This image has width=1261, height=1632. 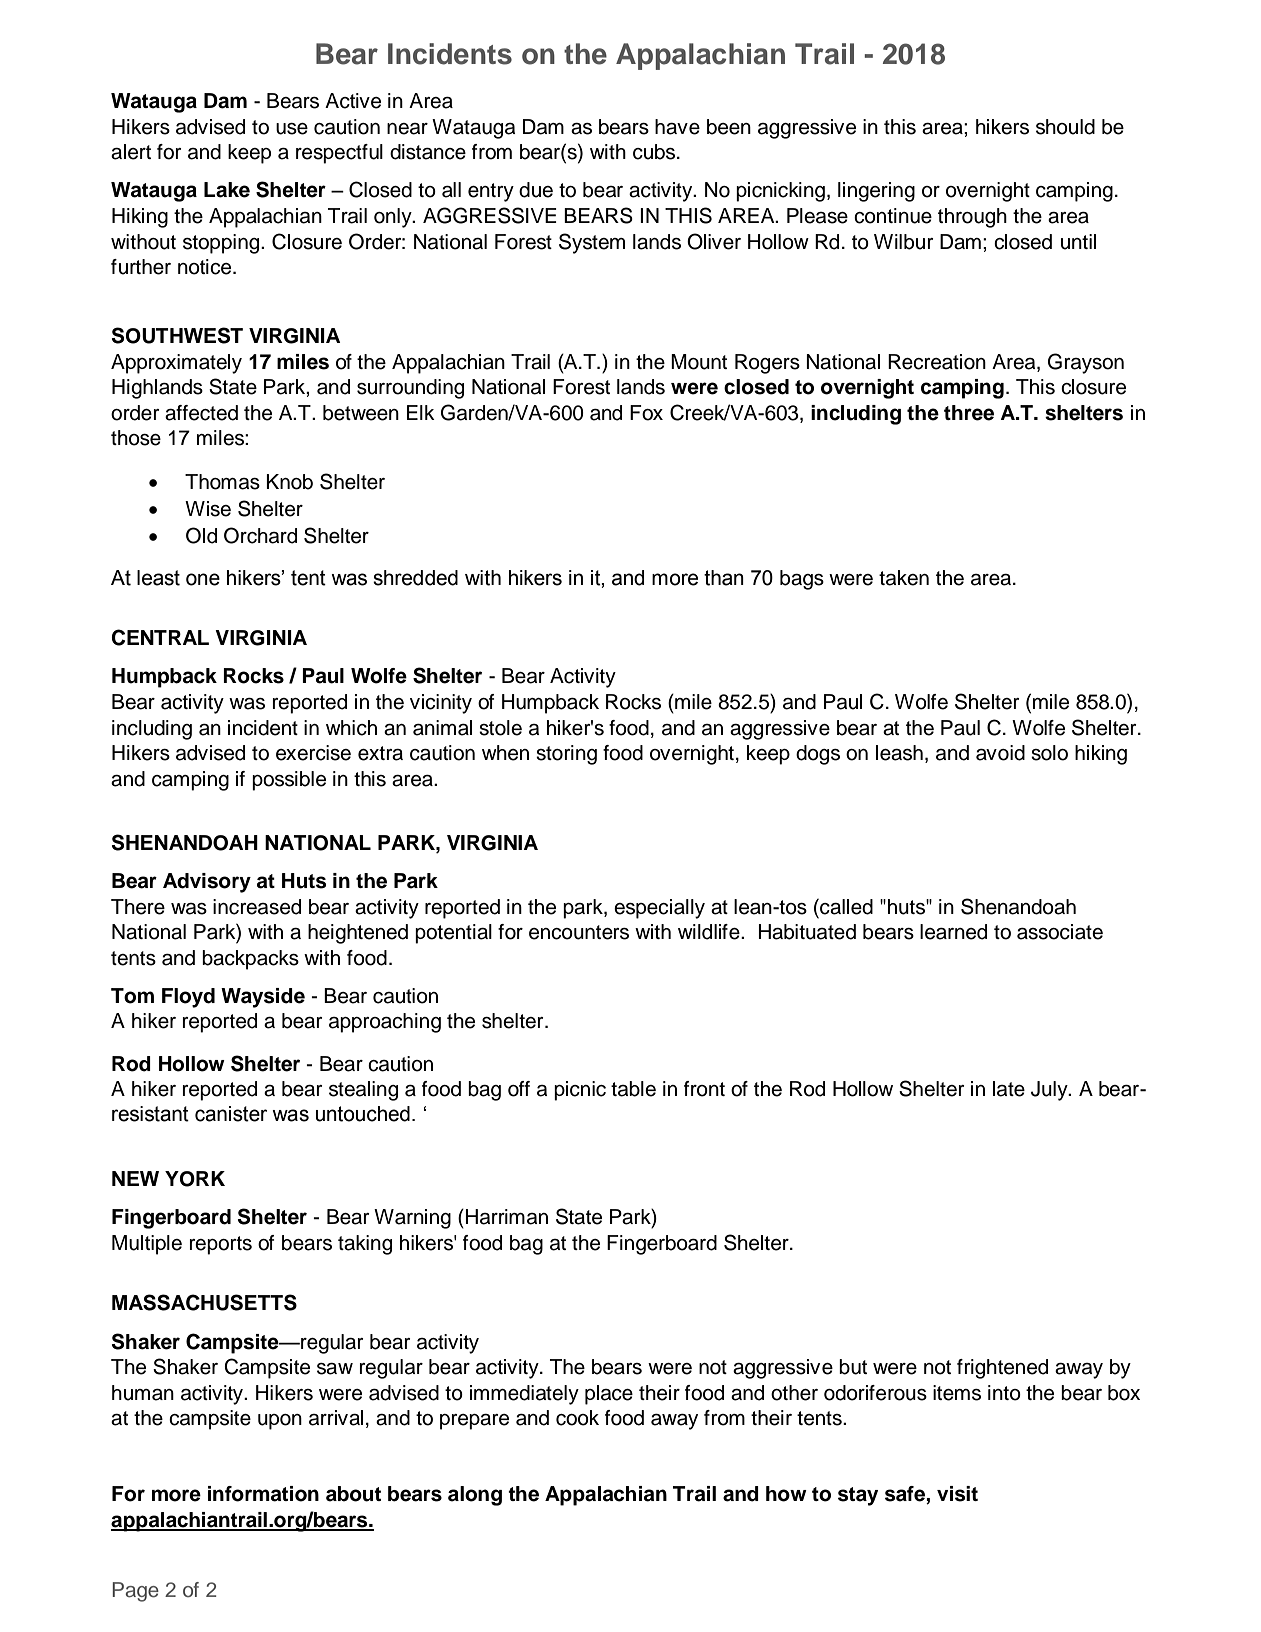 What do you see at coordinates (646, 413) in the image?
I see `Fox` at bounding box center [646, 413].
